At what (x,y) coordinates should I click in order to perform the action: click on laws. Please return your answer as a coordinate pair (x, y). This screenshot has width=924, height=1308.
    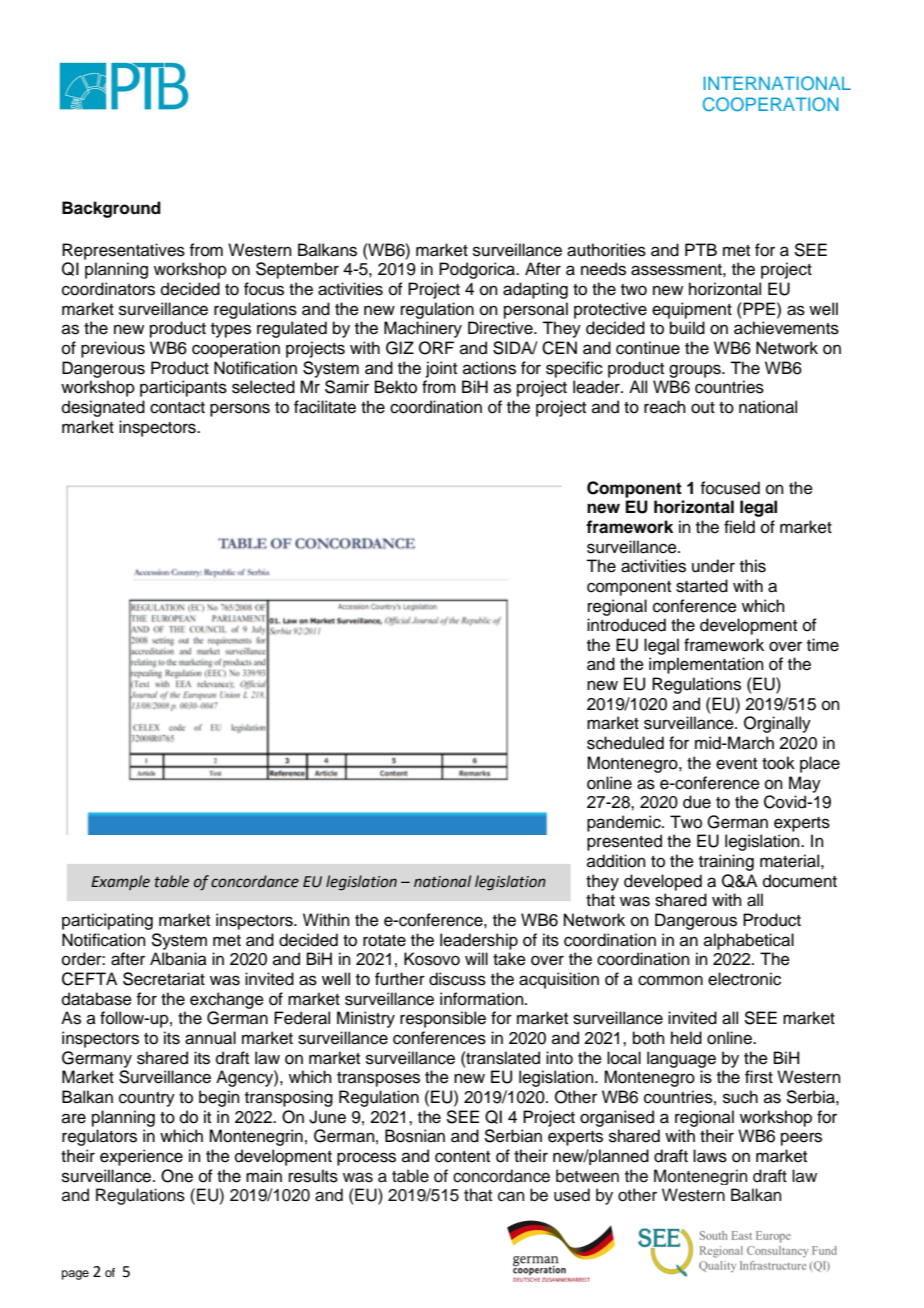
    Looking at the image, I should click on (710, 1156).
